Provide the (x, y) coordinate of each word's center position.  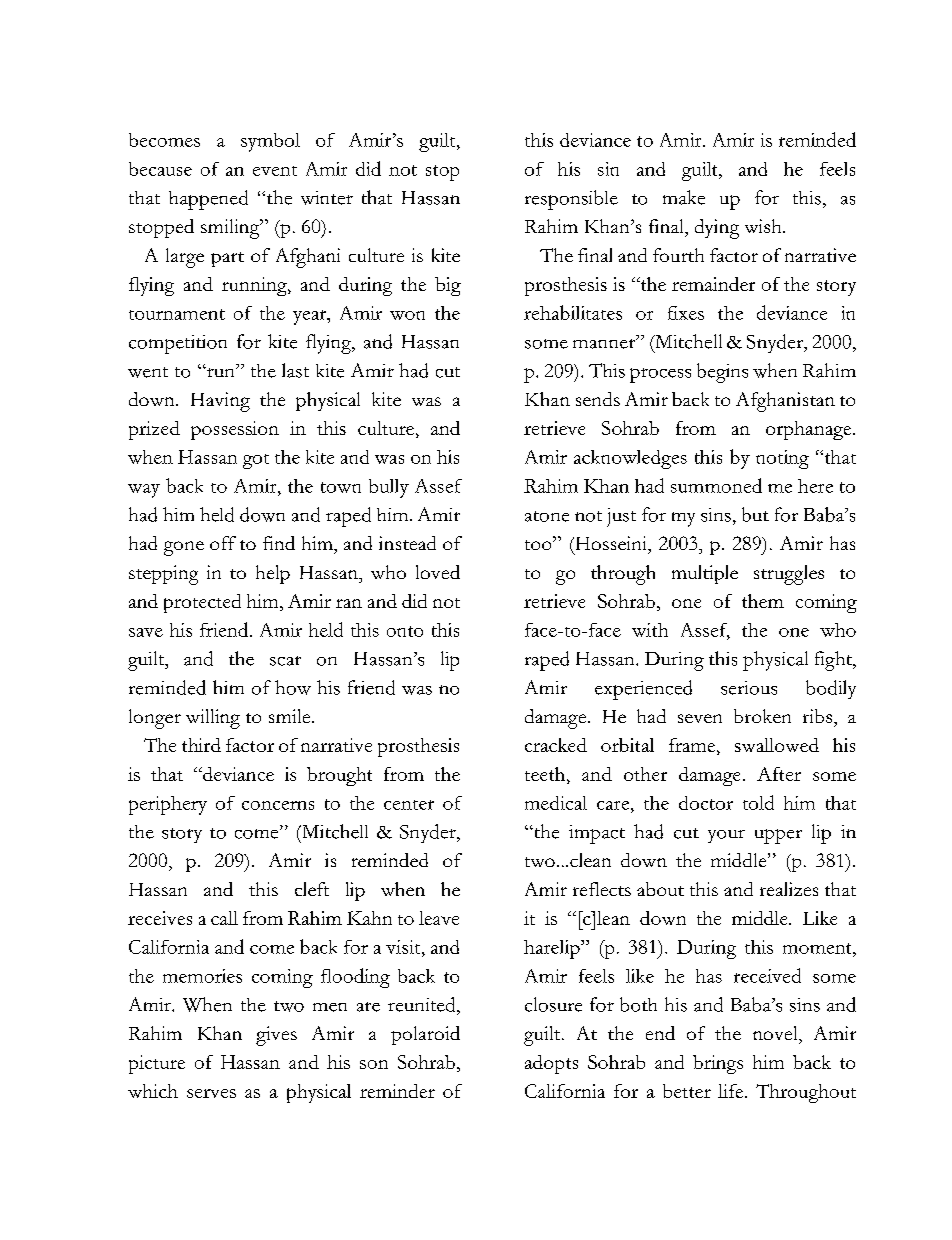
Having (220, 402)
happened (208, 200)
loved (438, 572)
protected (202, 603)
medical (556, 803)
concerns (278, 805)
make (684, 197)
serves (211, 1093)
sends (598, 399)
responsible (571, 200)
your (726, 836)
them (763, 601)
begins (722, 373)
